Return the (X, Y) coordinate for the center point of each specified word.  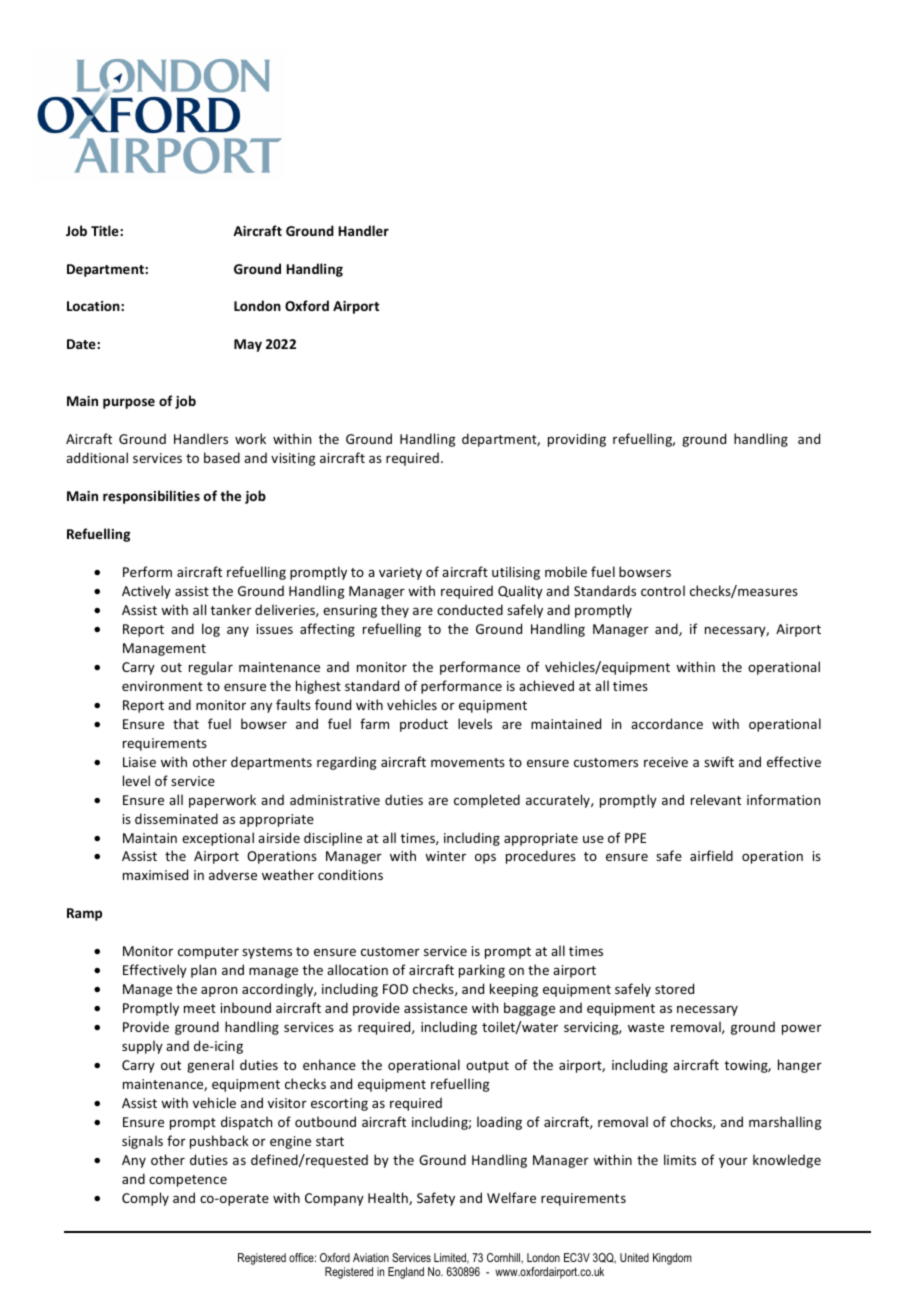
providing (577, 440)
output (487, 1067)
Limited (451, 1258)
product (424, 725)
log (211, 630)
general (210, 1066)
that (186, 723)
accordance (667, 723)
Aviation (371, 1257)
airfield (711, 855)
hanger (800, 1066)
